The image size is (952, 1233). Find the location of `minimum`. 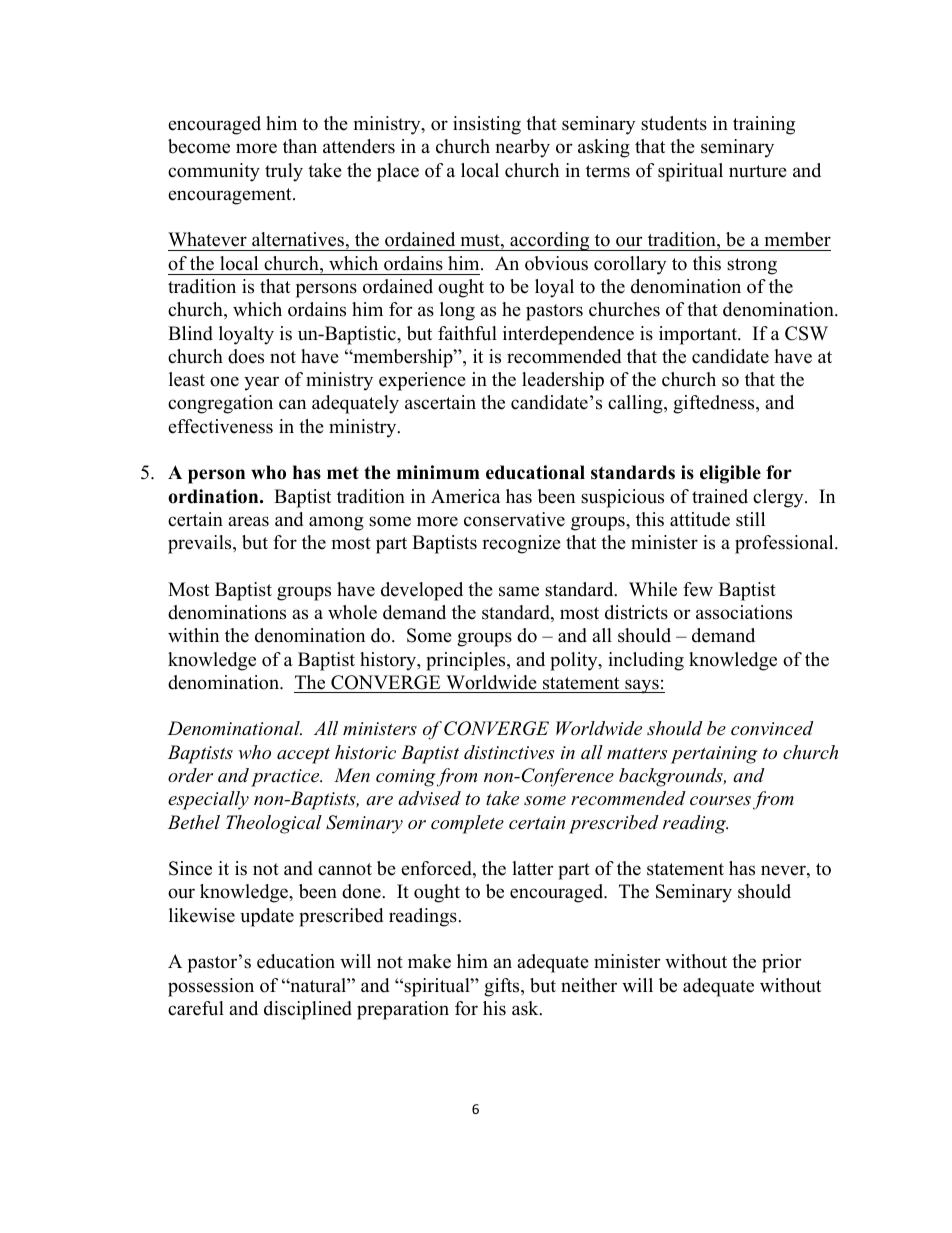

minimum is located at coordinates (438, 472).
